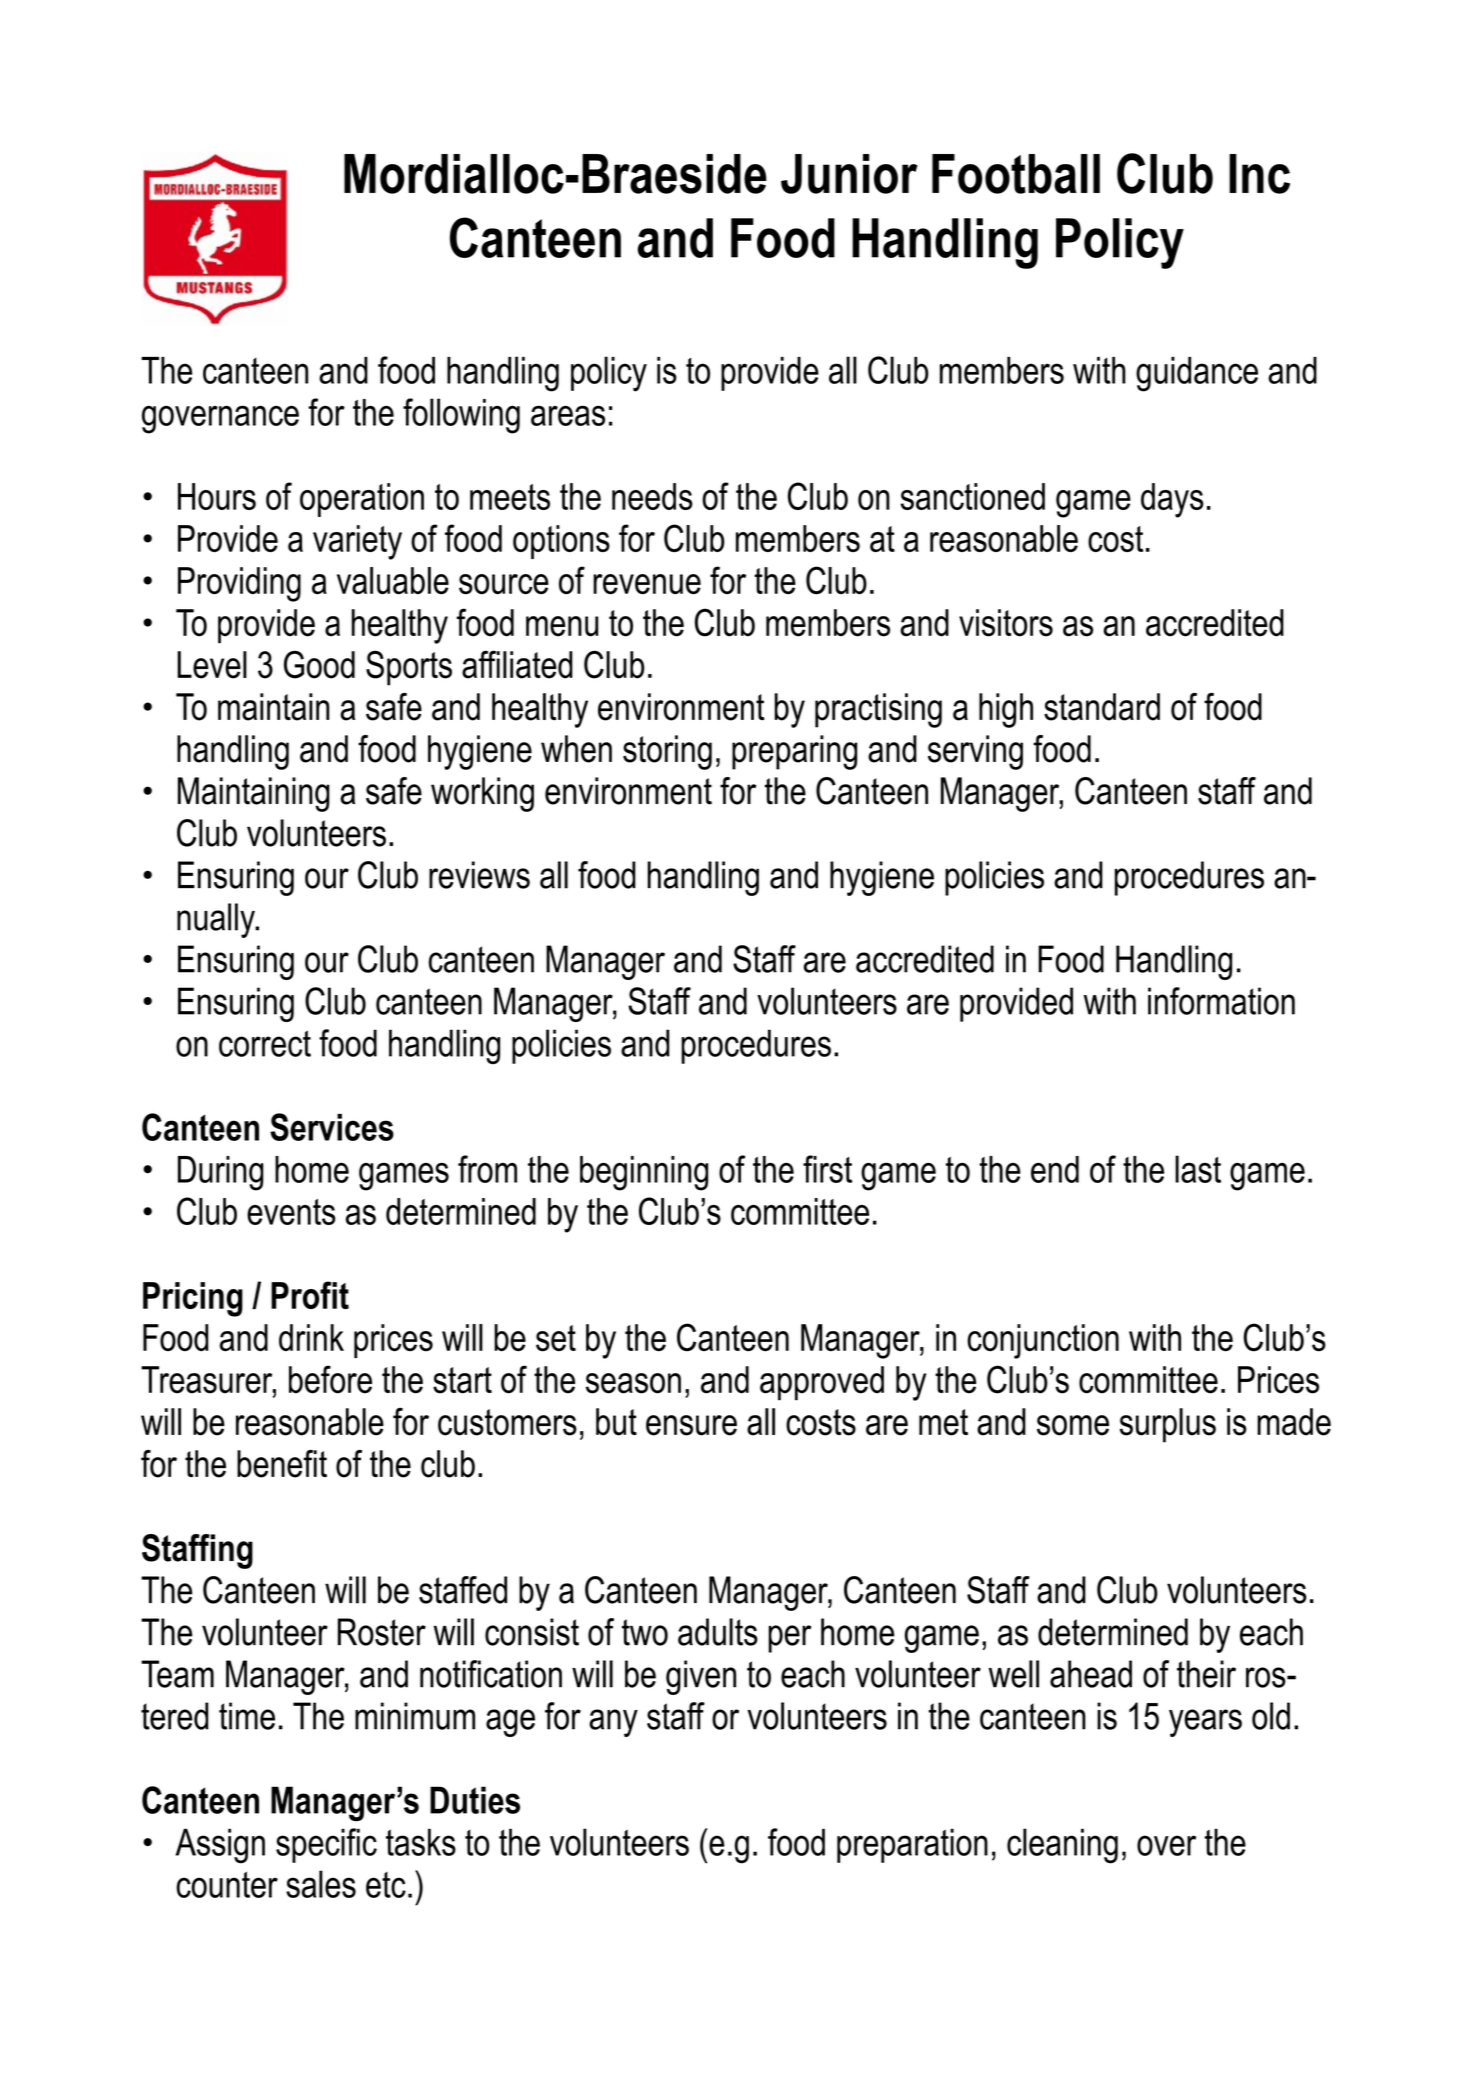 Image resolution: width=1472 pixels, height=2083 pixels. What do you see at coordinates (461, 416) in the screenshot?
I see `following` at bounding box center [461, 416].
